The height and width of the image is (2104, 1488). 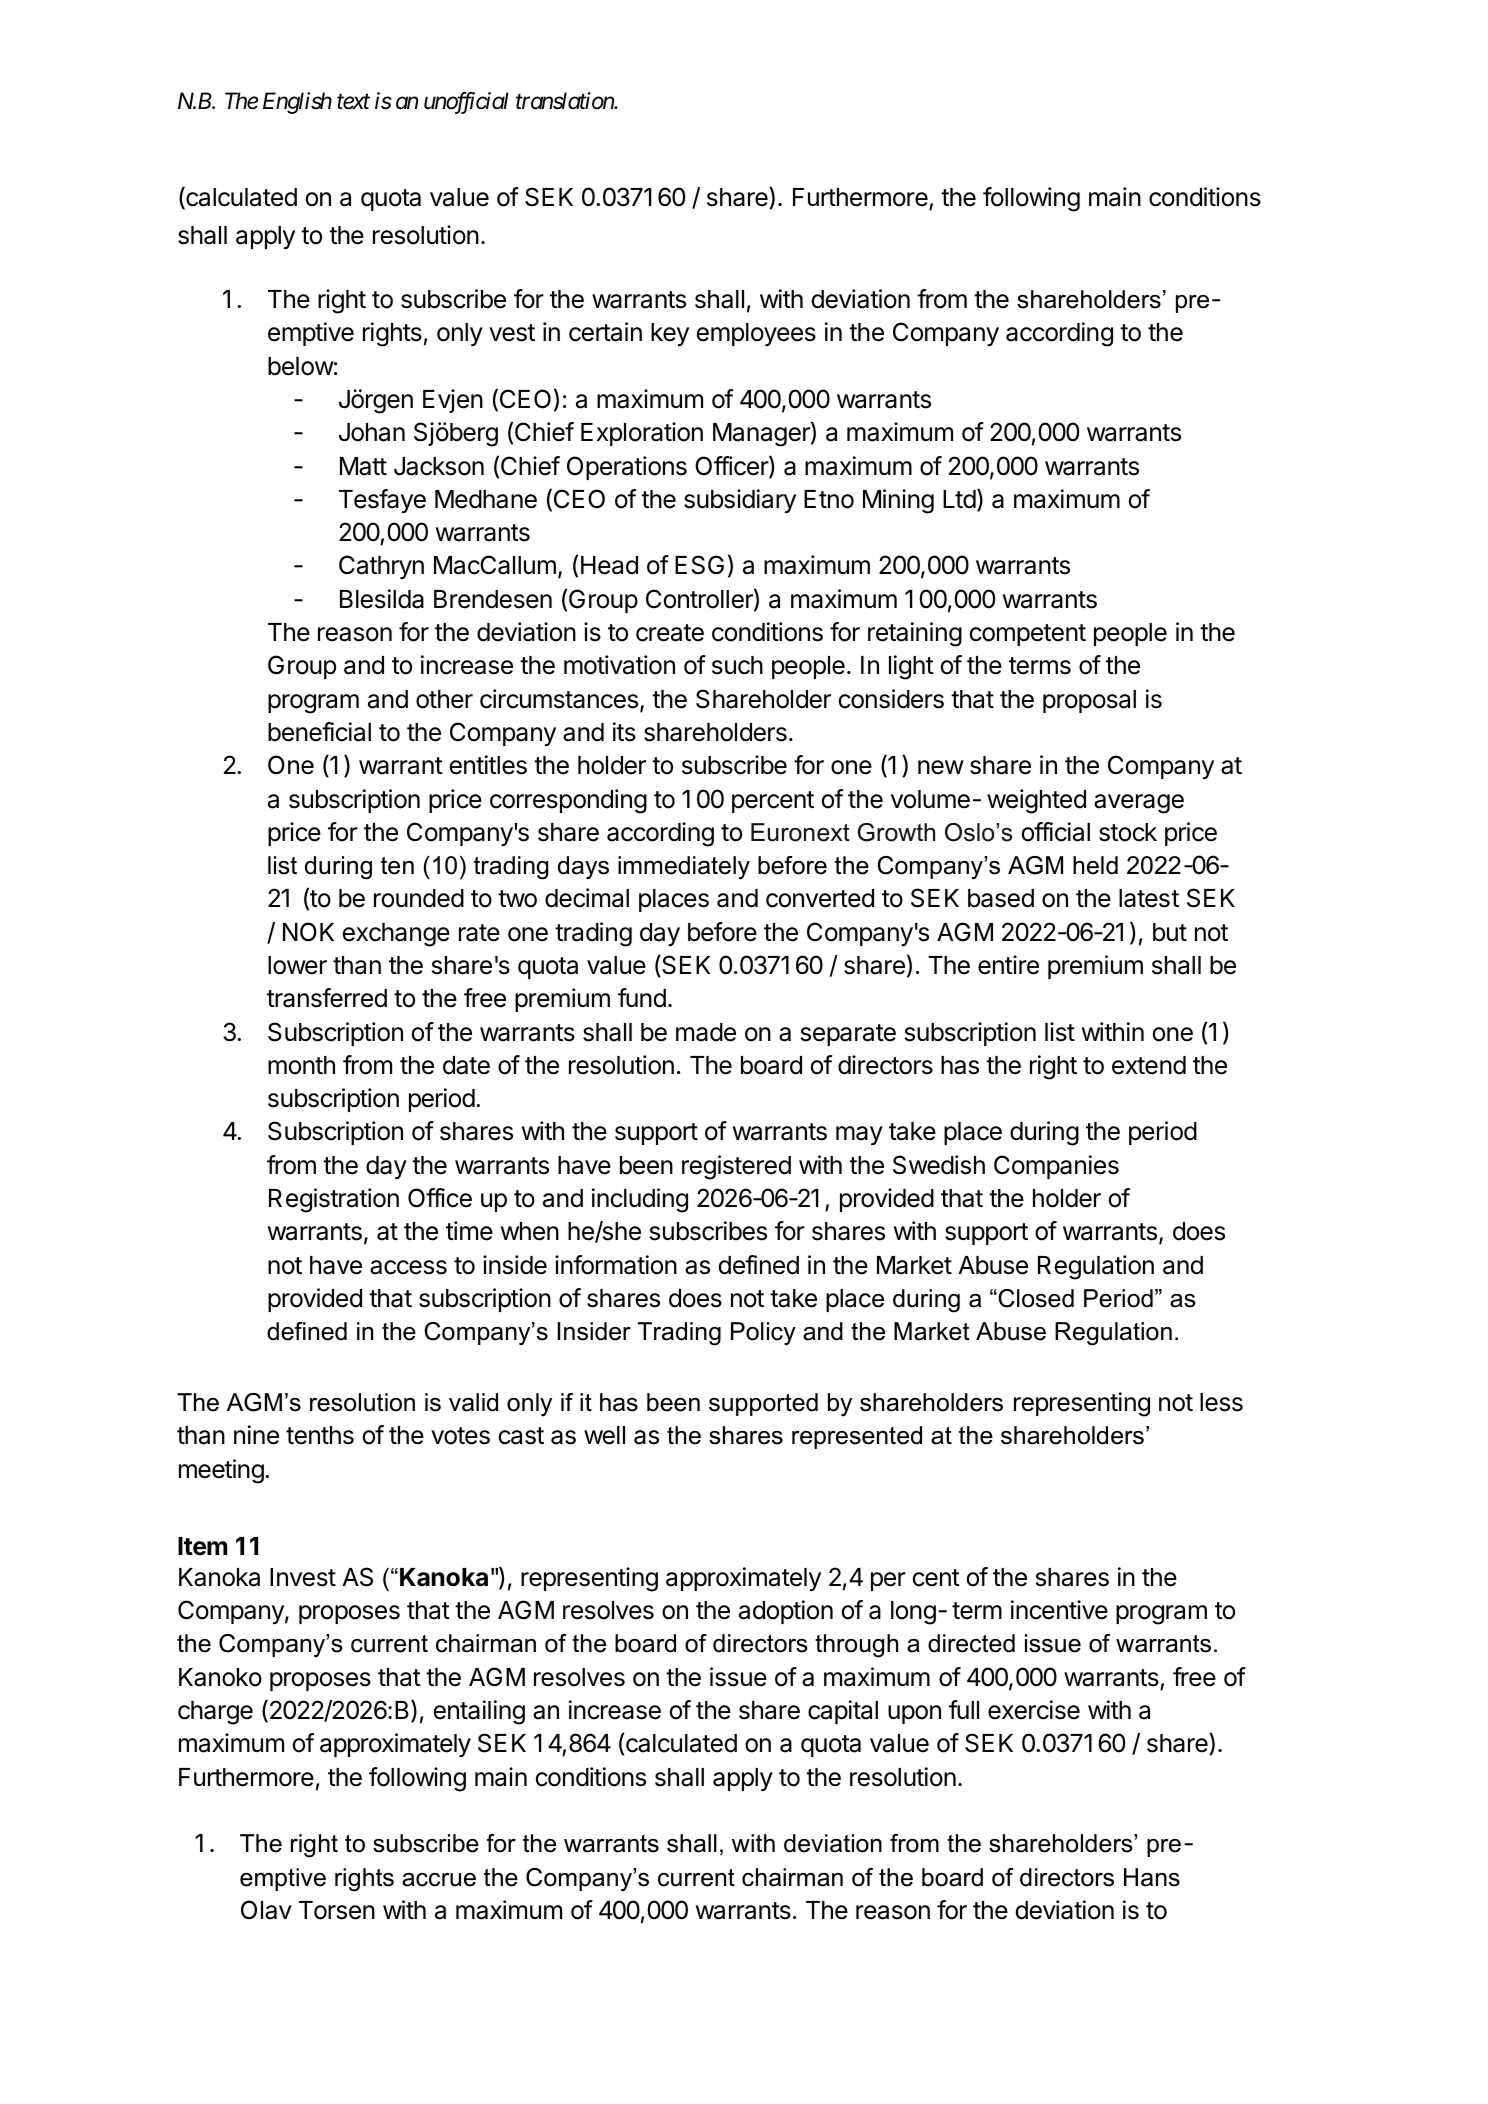 What do you see at coordinates (266, 1910) in the image?
I see `Olav` at bounding box center [266, 1910].
